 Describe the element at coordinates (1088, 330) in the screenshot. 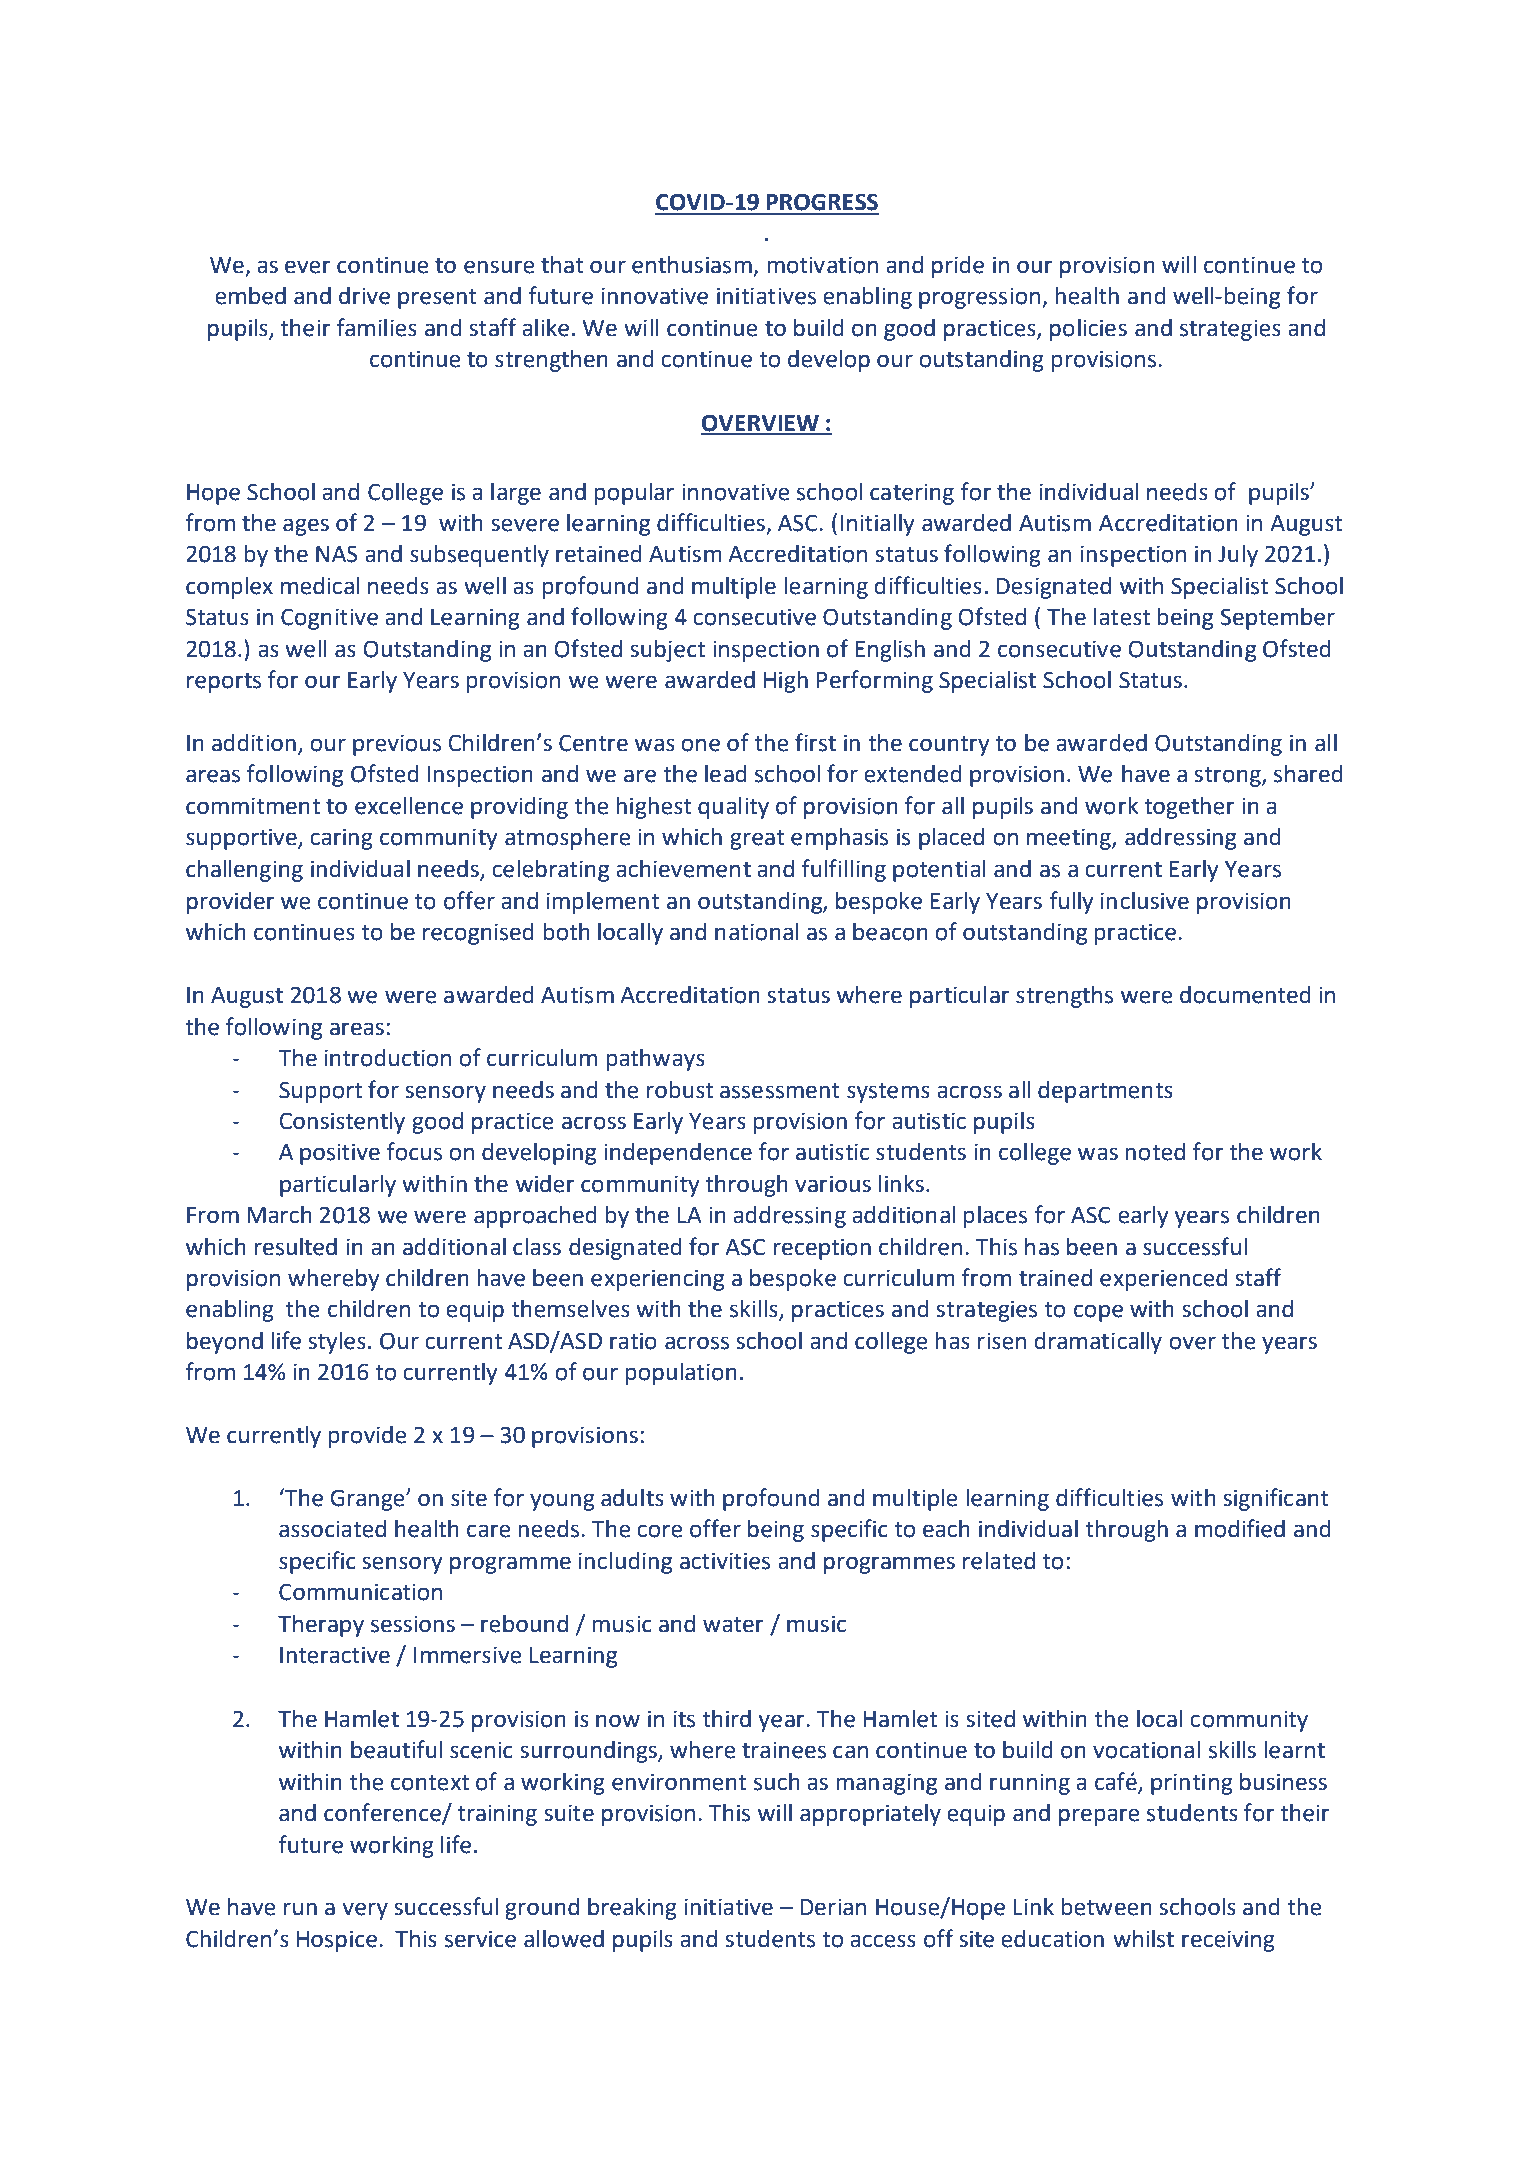

I see `policies` at that location.
